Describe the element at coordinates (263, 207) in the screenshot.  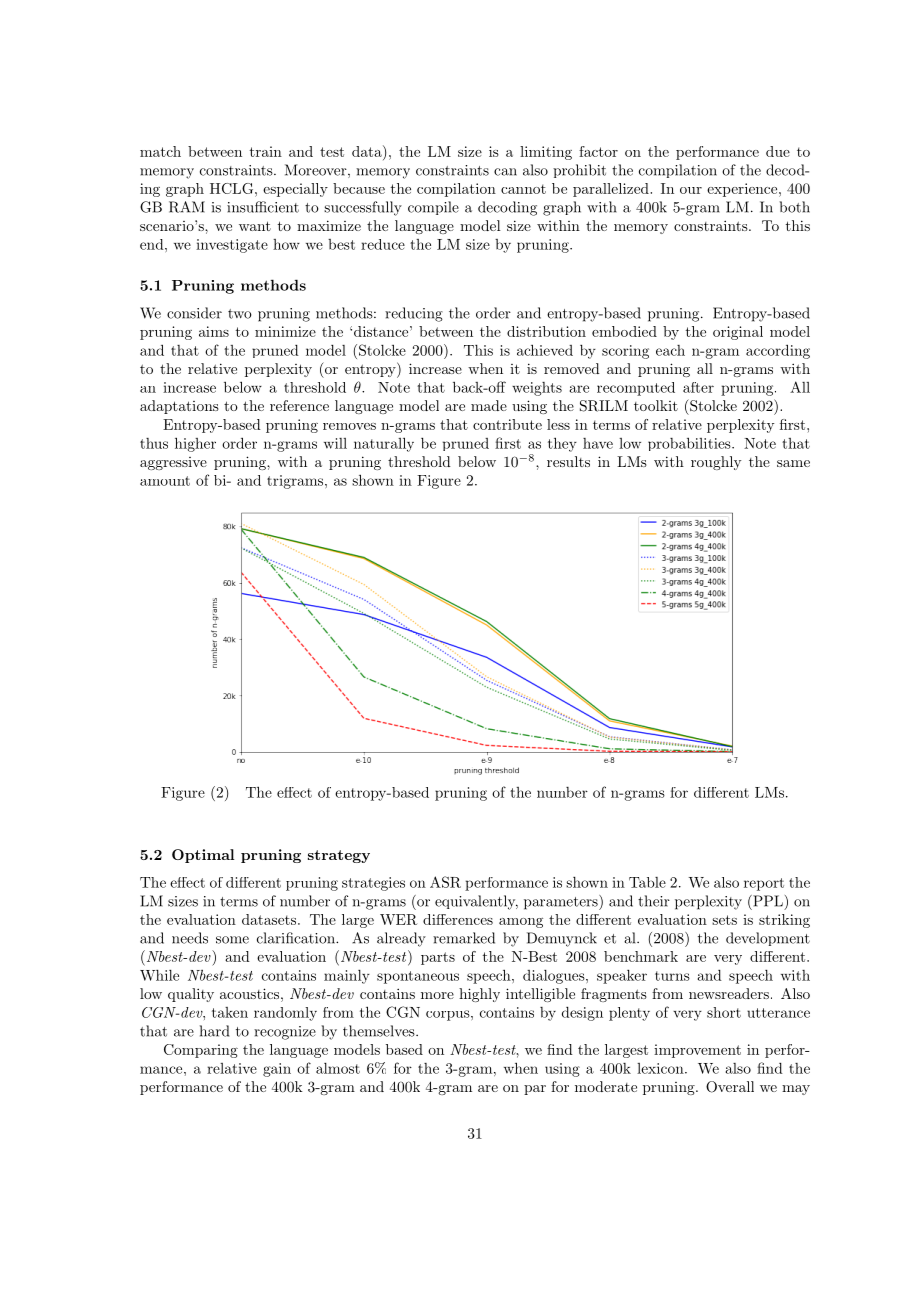
I see `insufficient` at that location.
